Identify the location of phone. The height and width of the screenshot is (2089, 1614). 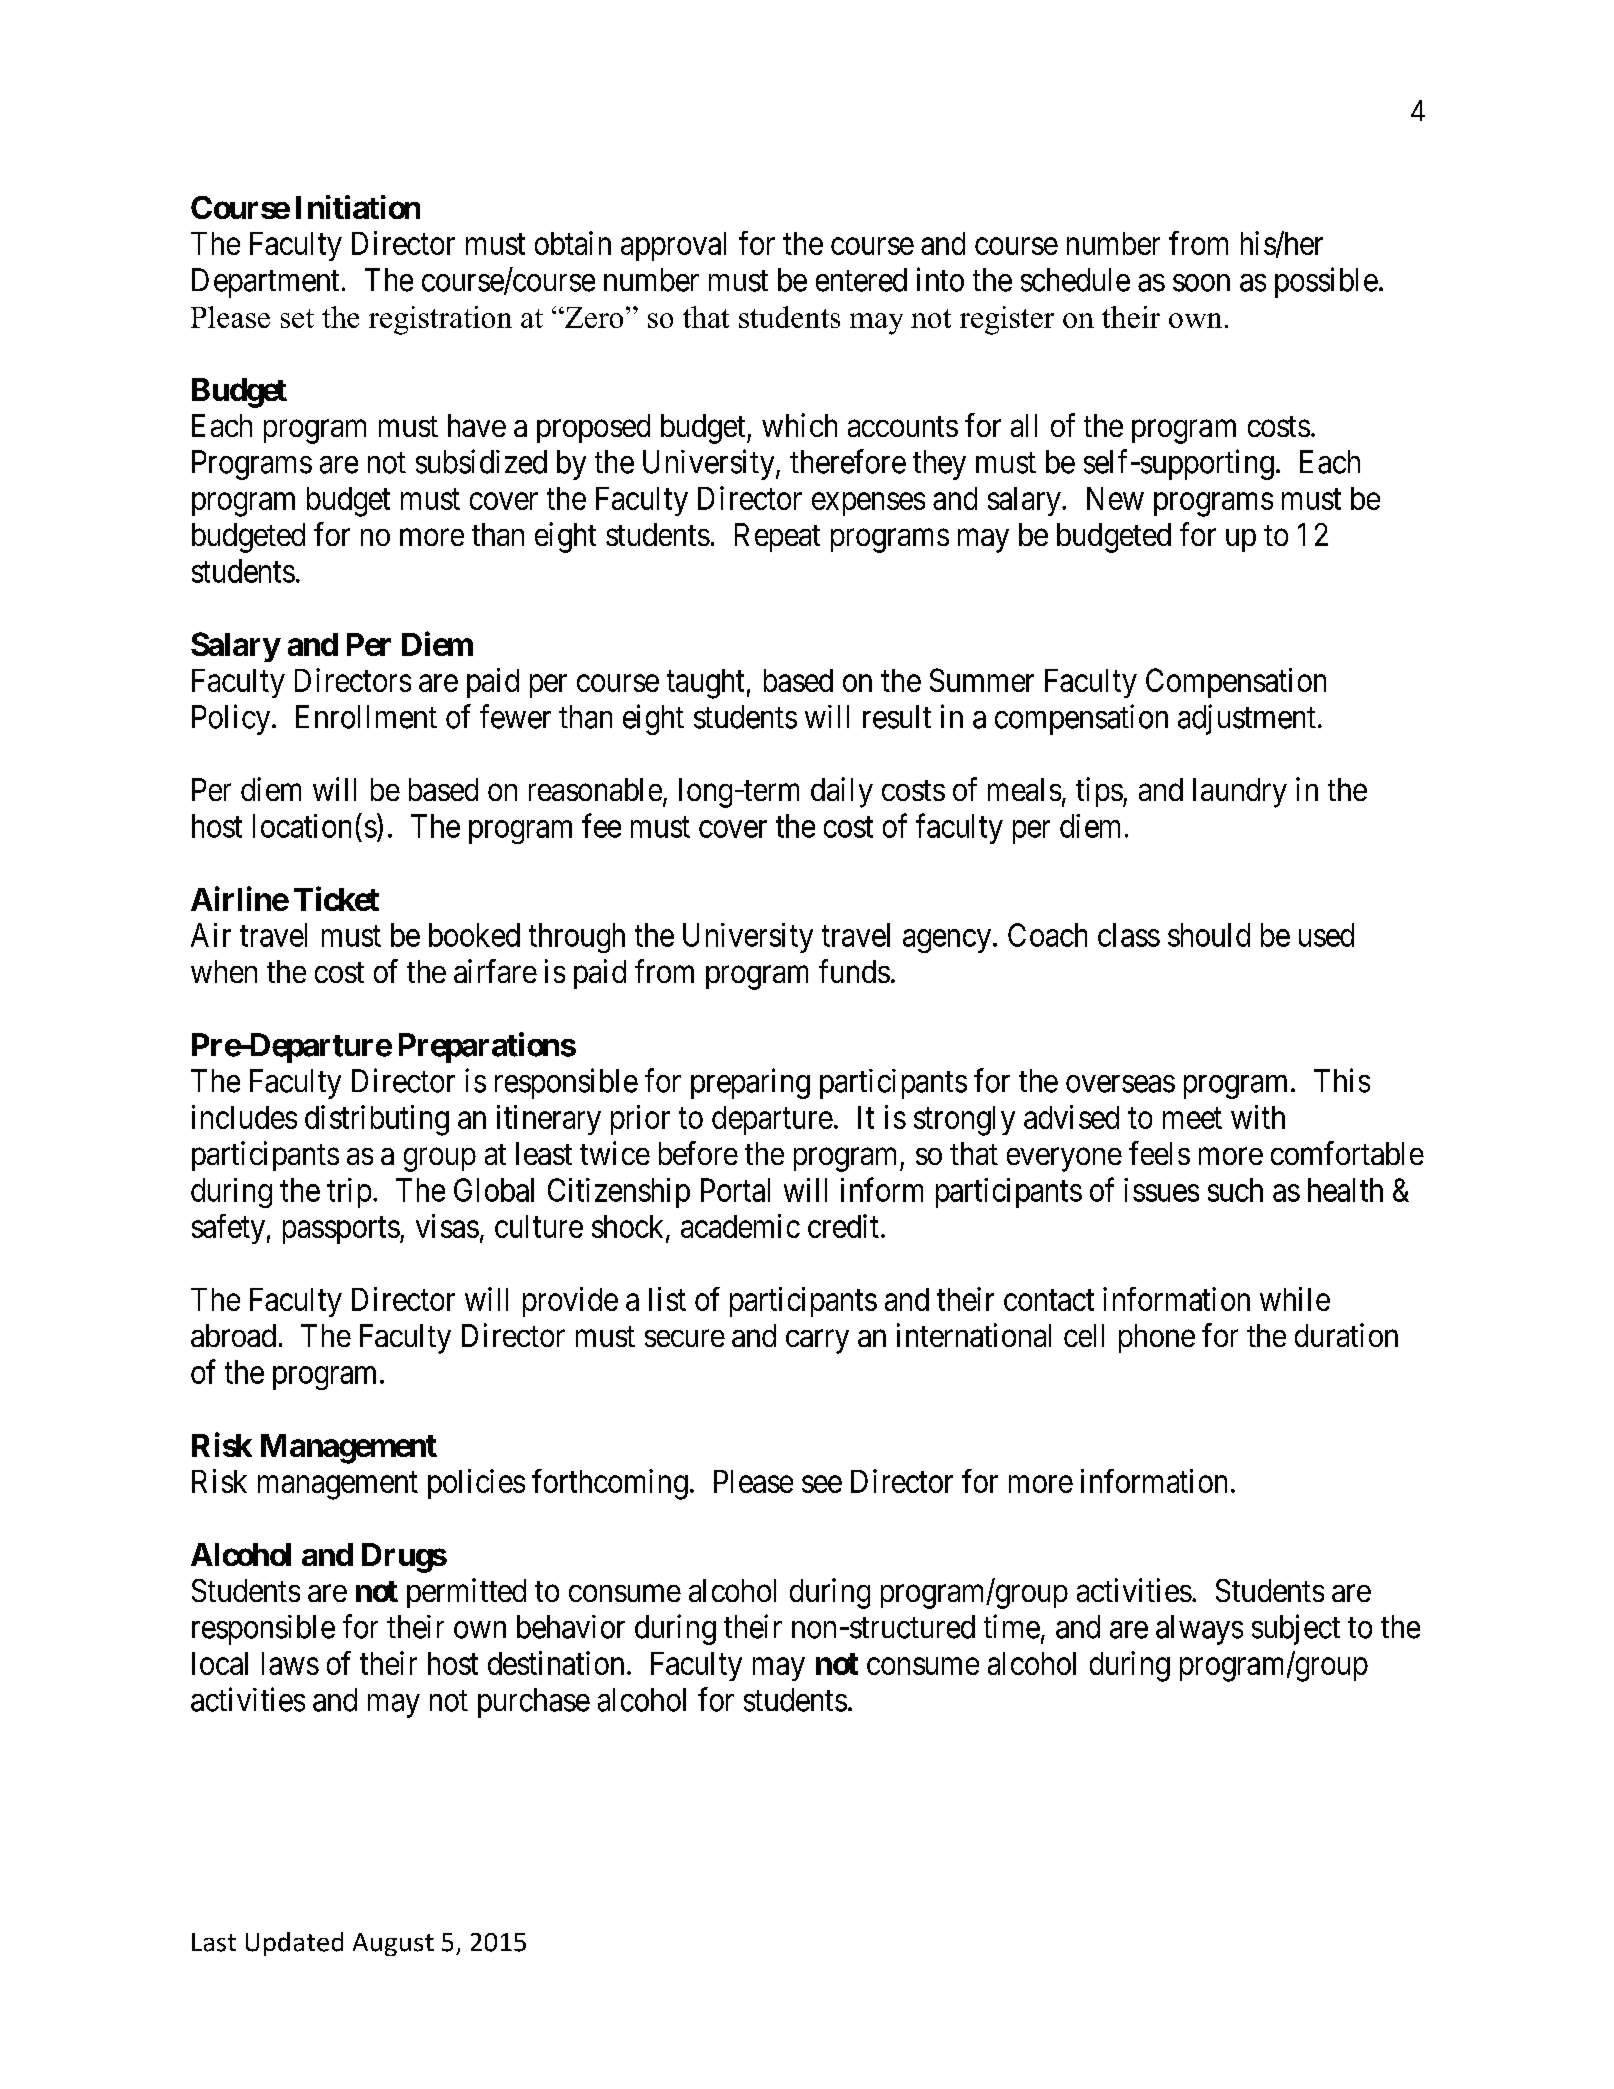
(1157, 1338).
